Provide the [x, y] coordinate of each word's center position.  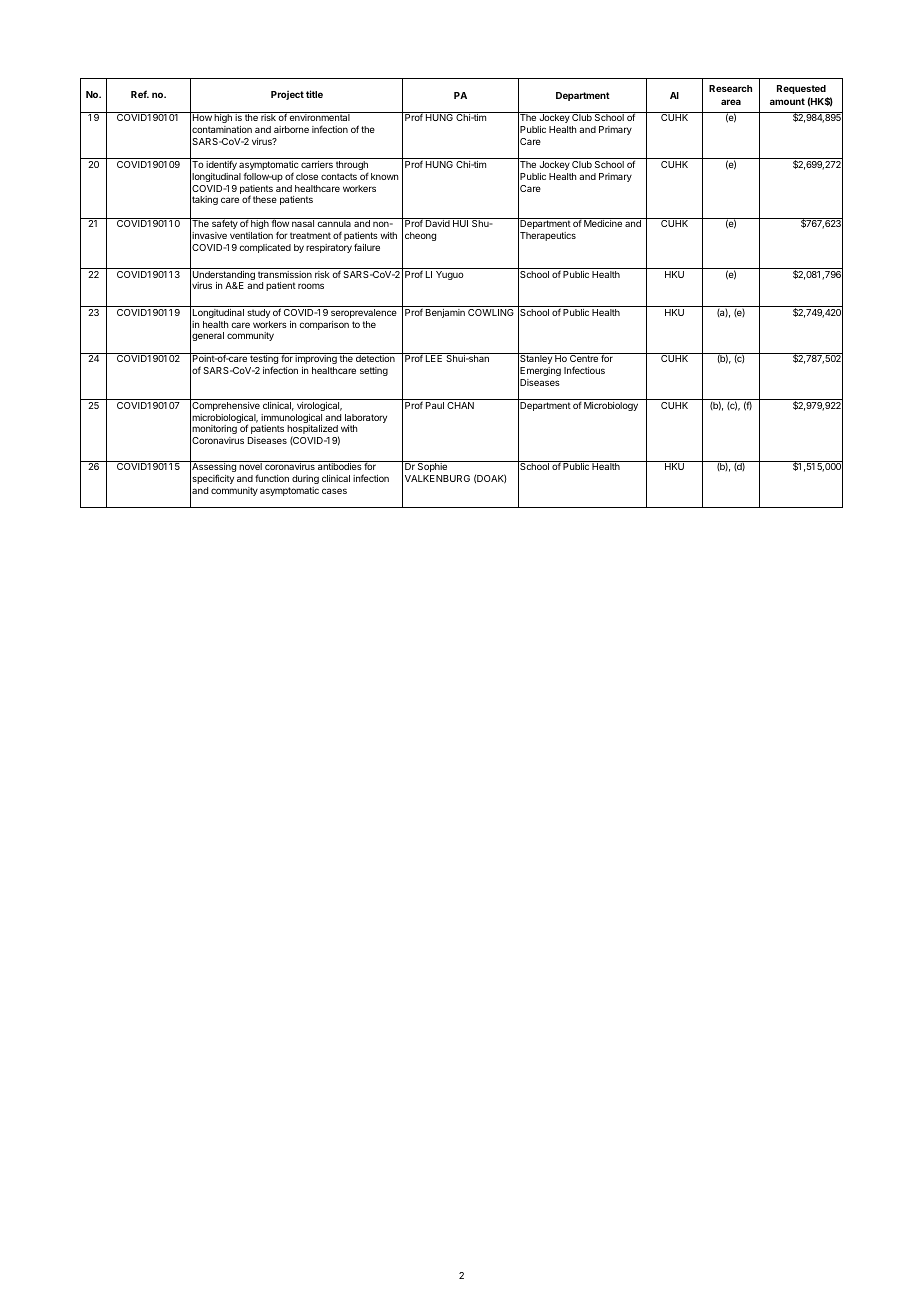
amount [787, 101]
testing [264, 360]
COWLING [491, 312]
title [314, 94]
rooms [311, 286]
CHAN [460, 405]
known [384, 176]
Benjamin [445, 313]
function [272, 478]
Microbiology [611, 406]
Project [287, 95]
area [731, 102]
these [265, 199]
